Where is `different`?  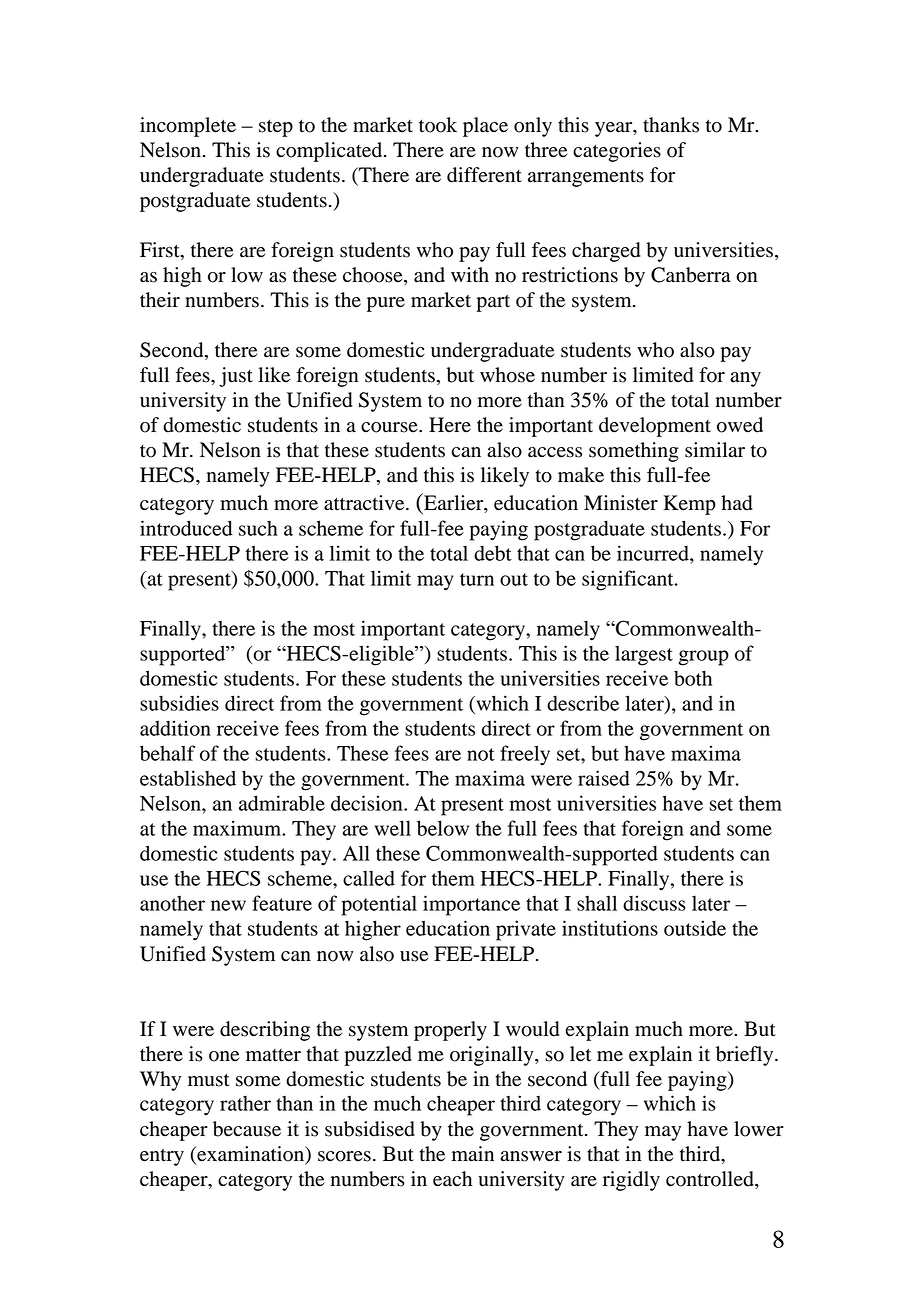
different is located at coordinates (484, 175).
